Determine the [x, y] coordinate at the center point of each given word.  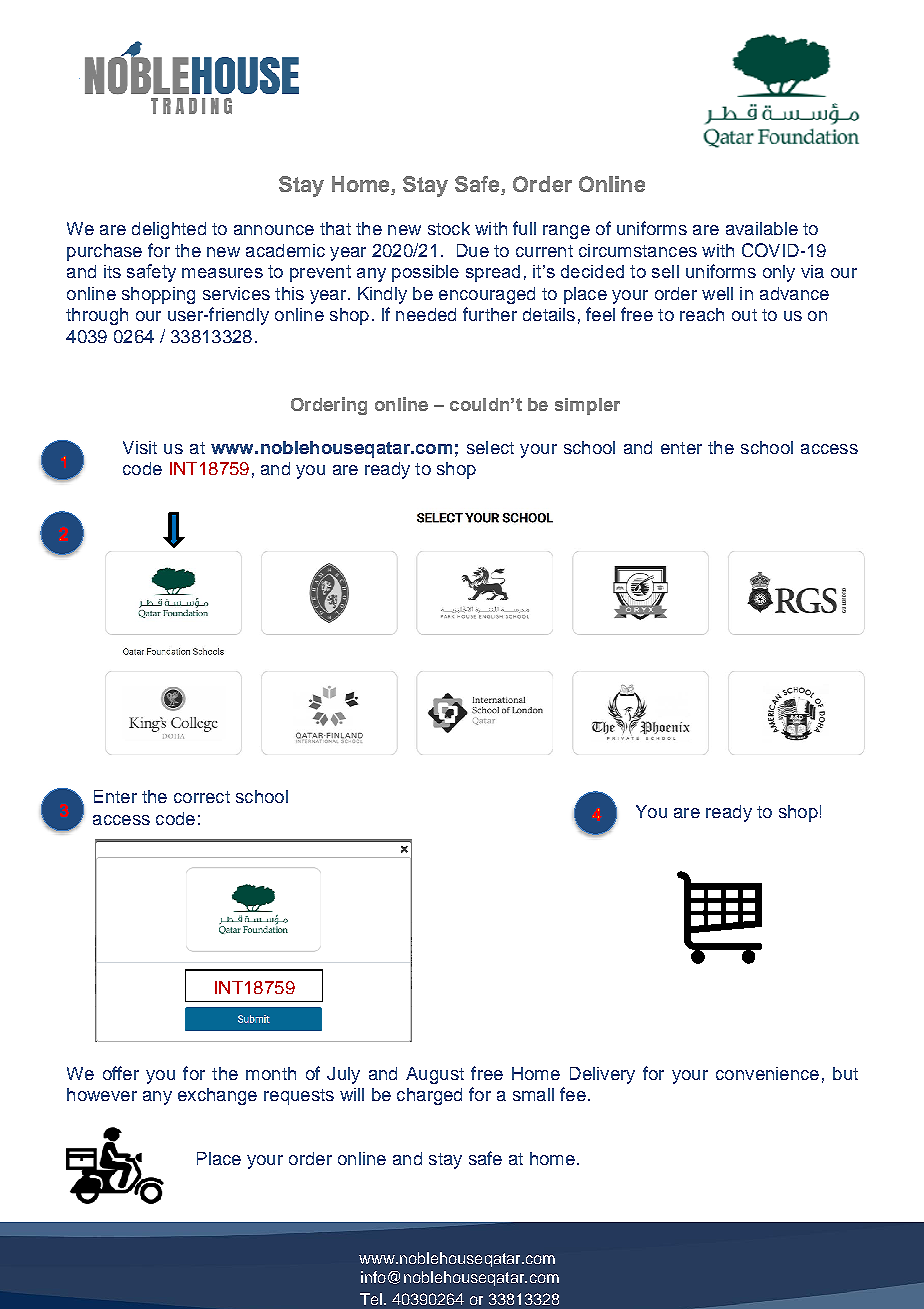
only [779, 273]
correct [202, 797]
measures [222, 273]
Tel [371, 1299]
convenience [767, 1073]
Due [473, 250]
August [435, 1075]
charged [429, 1096]
